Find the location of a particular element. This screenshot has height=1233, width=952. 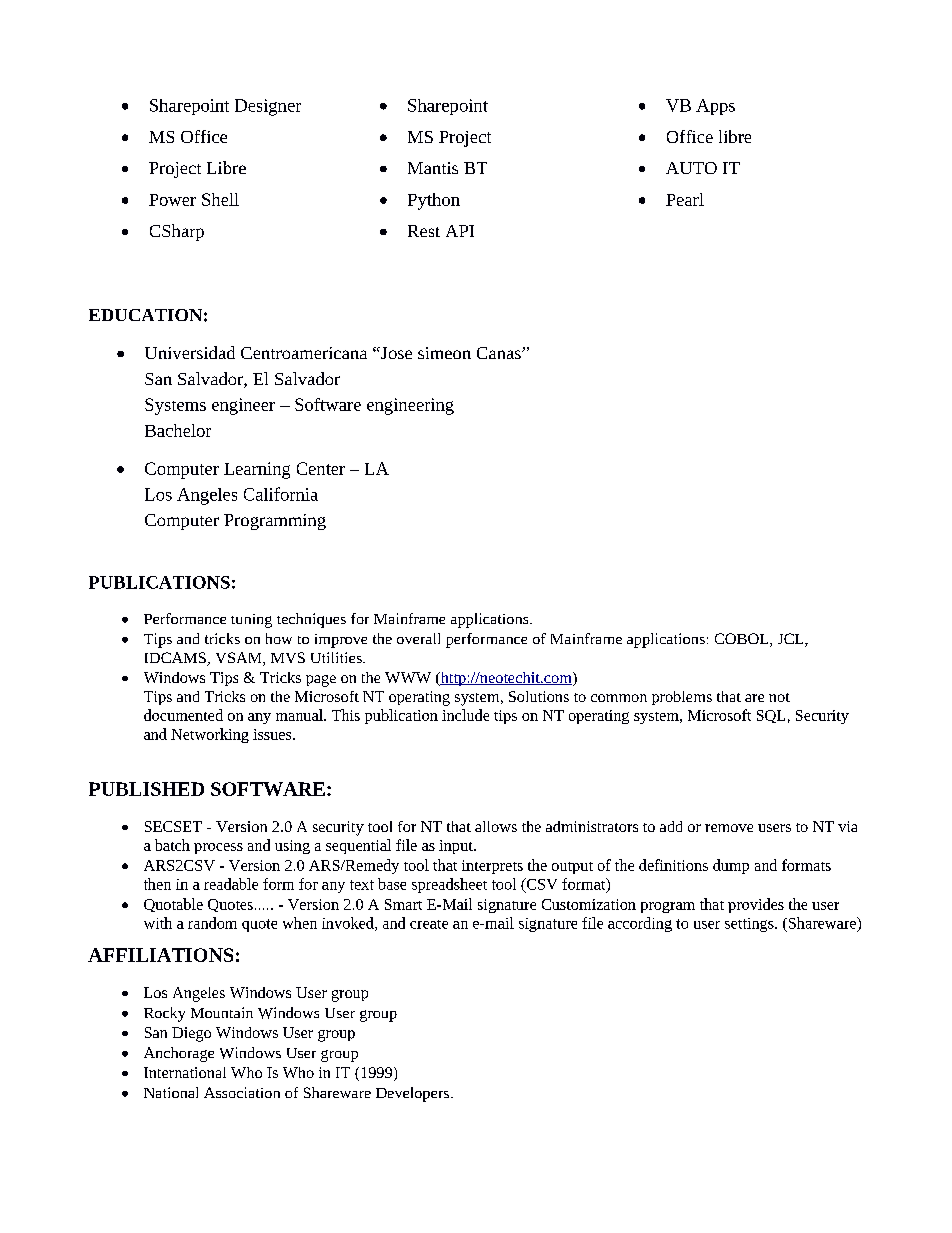

Designer is located at coordinates (268, 107).
